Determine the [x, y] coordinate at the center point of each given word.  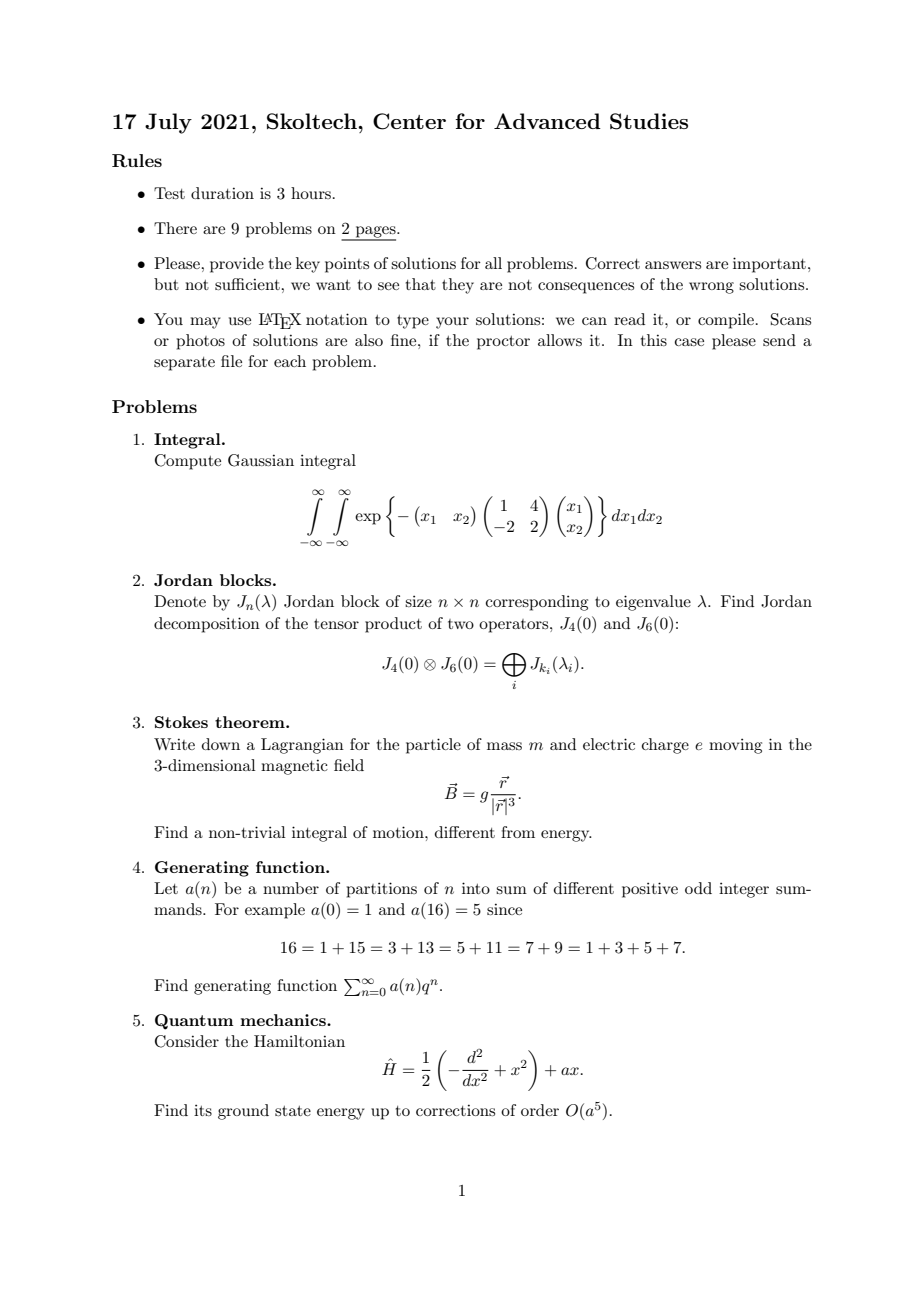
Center [409, 121]
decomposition [207, 625]
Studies [649, 121]
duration [222, 193]
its [203, 1110]
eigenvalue [653, 603]
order [540, 1110]
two [461, 624]
